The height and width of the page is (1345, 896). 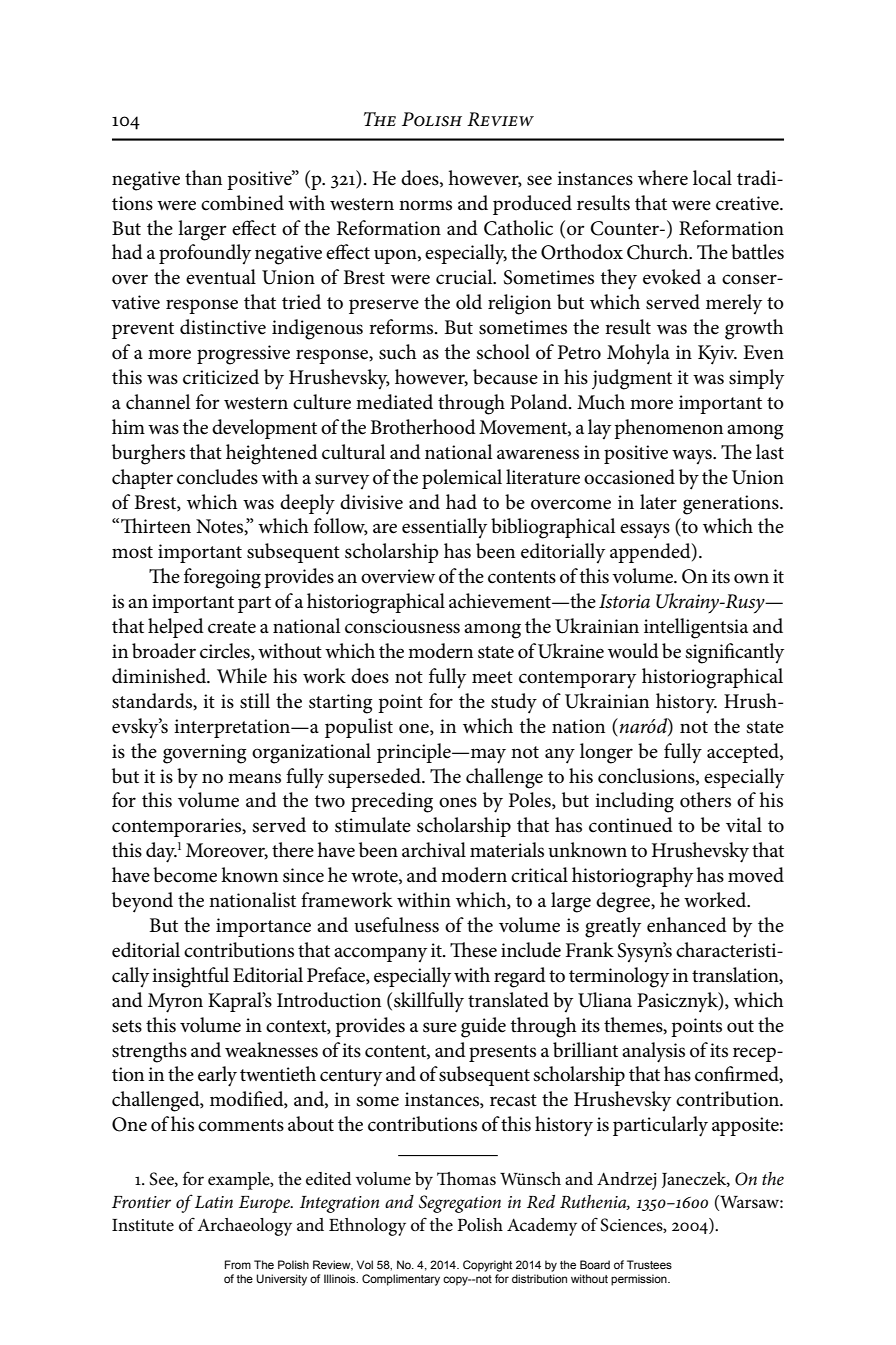 What do you see at coordinates (647, 776) in the page?
I see `conclusions` at bounding box center [647, 776].
